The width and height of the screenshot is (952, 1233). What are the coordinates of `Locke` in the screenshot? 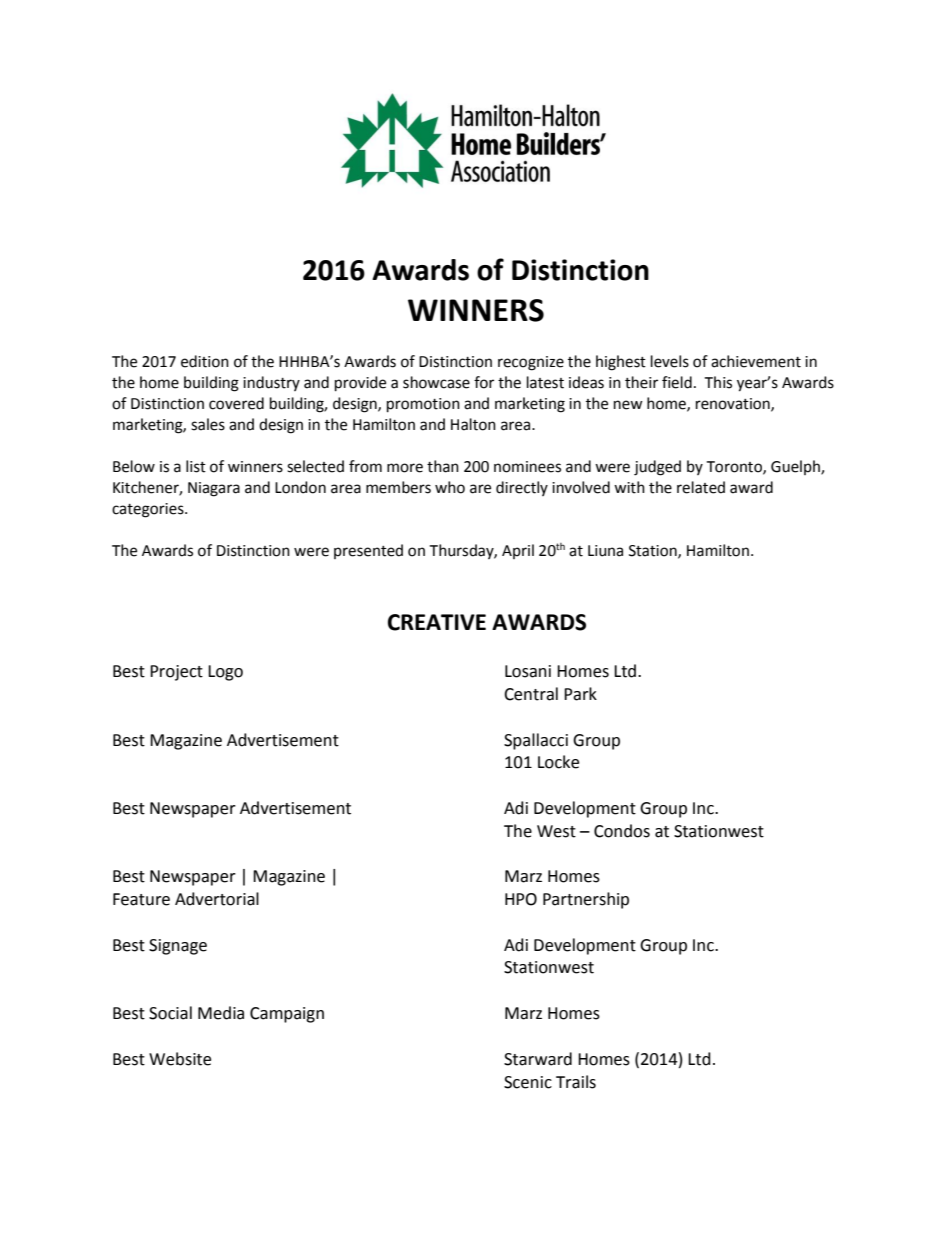 It's located at (558, 762).
